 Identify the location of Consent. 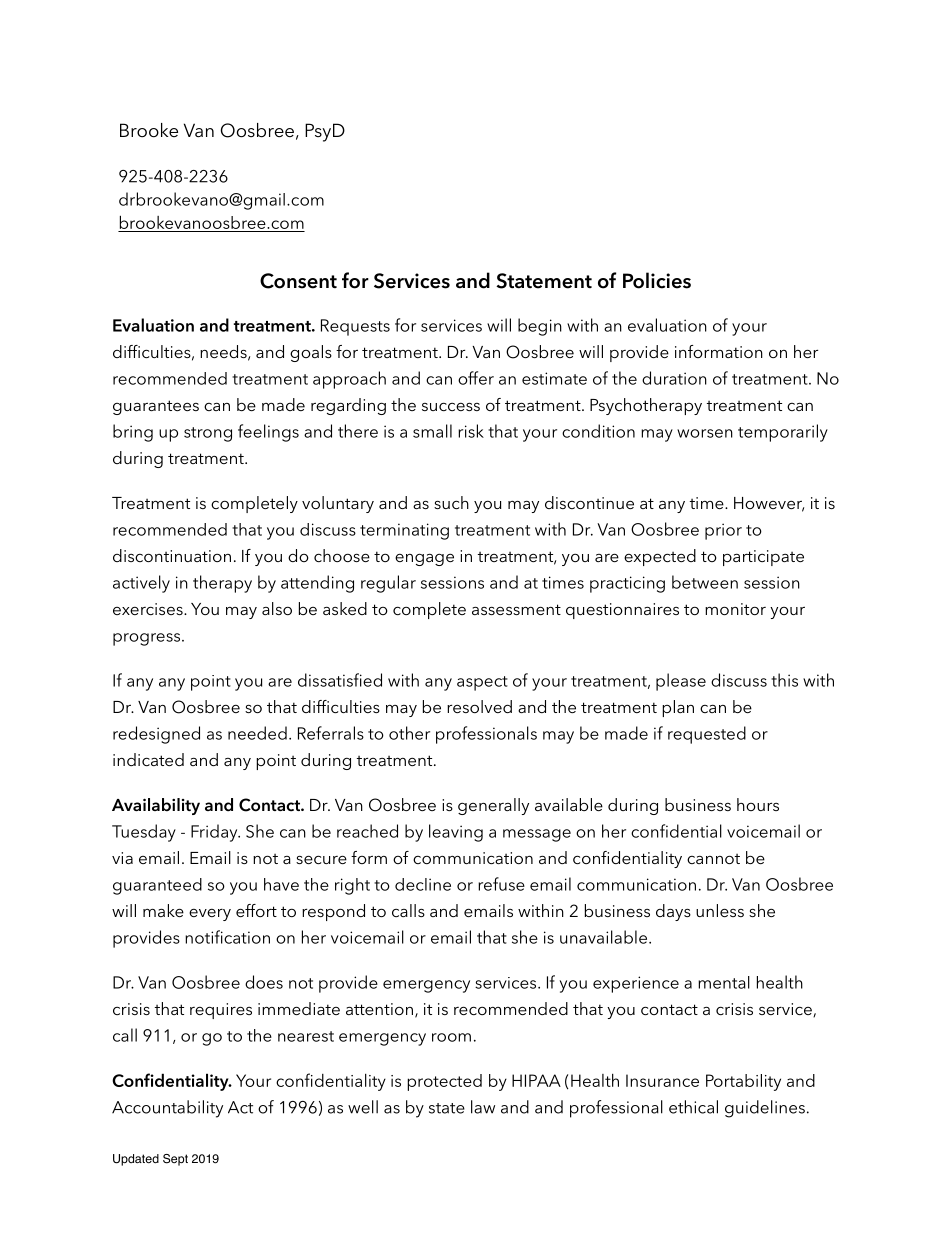
(298, 281).
